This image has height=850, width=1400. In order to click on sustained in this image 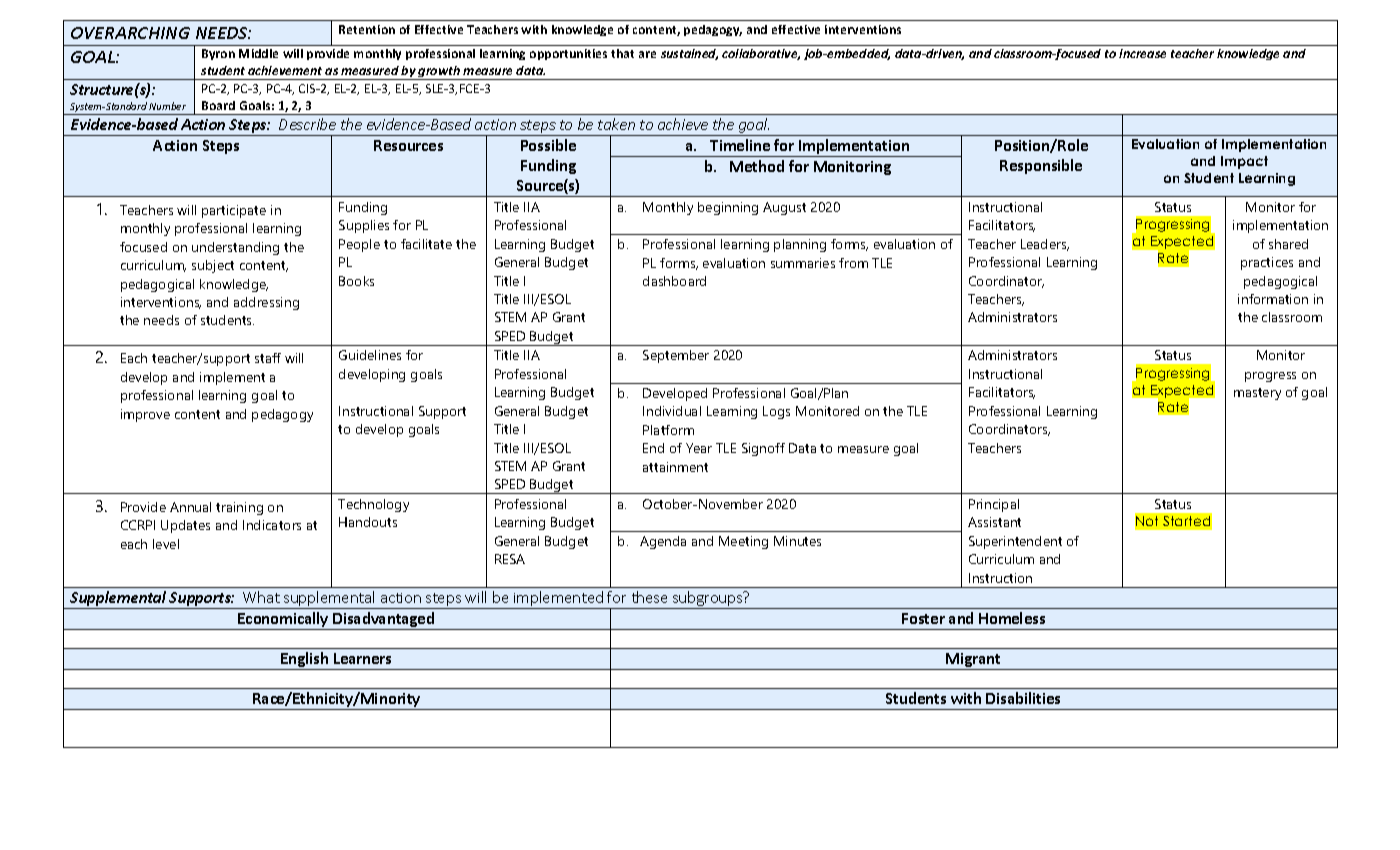, I will do `click(689, 54)`.
